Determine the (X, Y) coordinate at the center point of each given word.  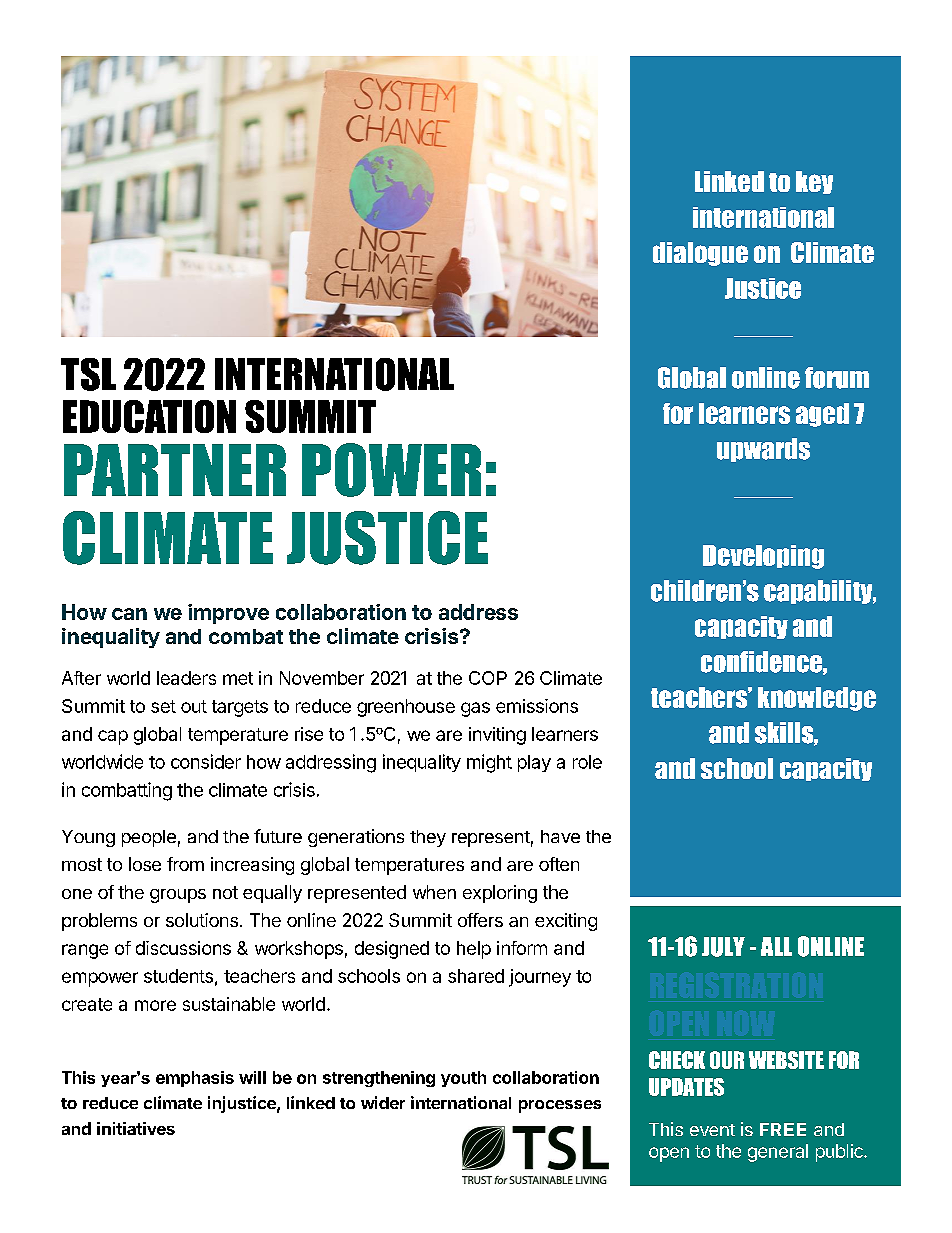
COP (488, 678)
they (428, 838)
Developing (763, 557)
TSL (88, 374)
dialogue (700, 254)
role (587, 762)
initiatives (136, 1128)
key (814, 182)
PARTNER (175, 470)
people (149, 838)
